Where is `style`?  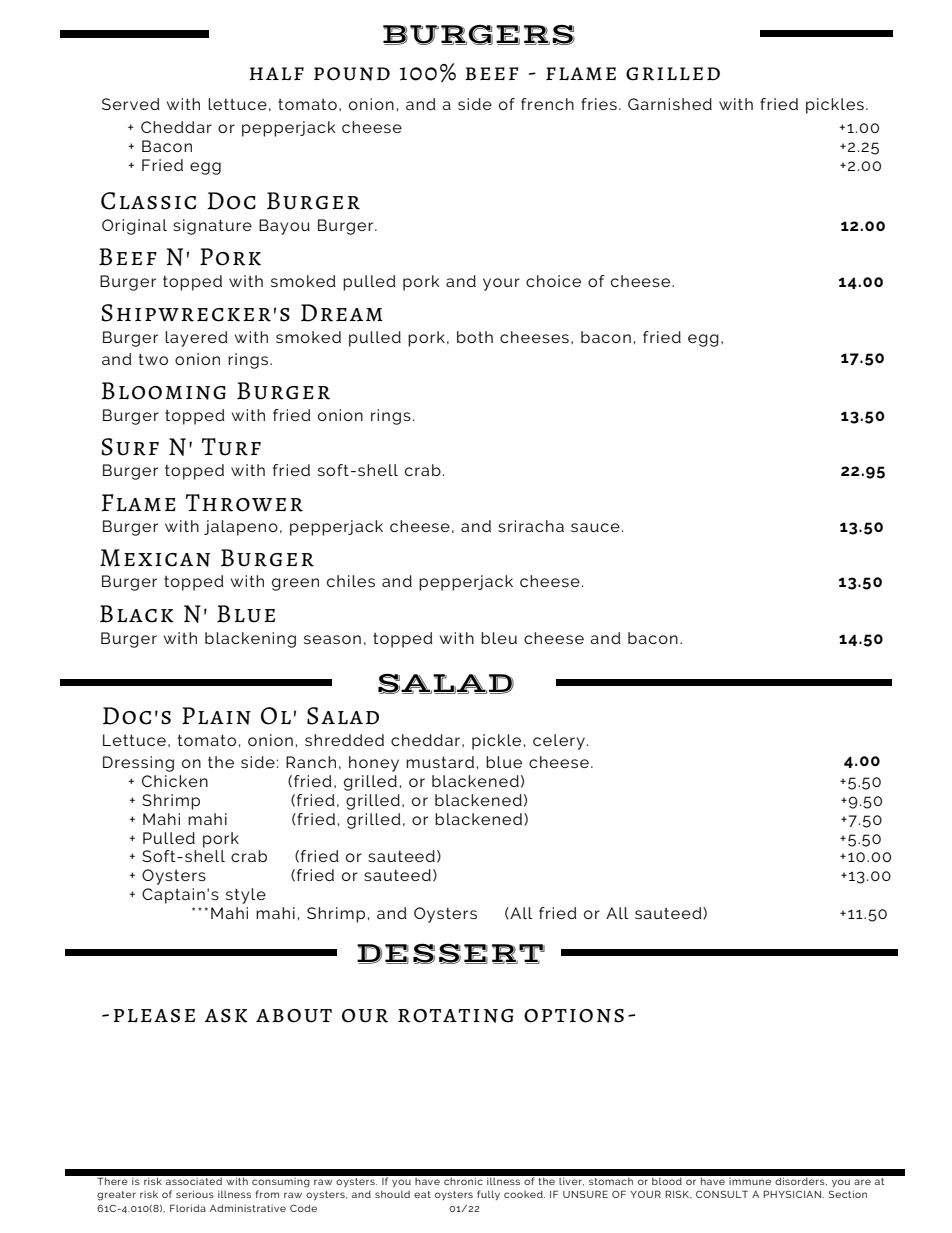
style is located at coordinates (246, 896).
